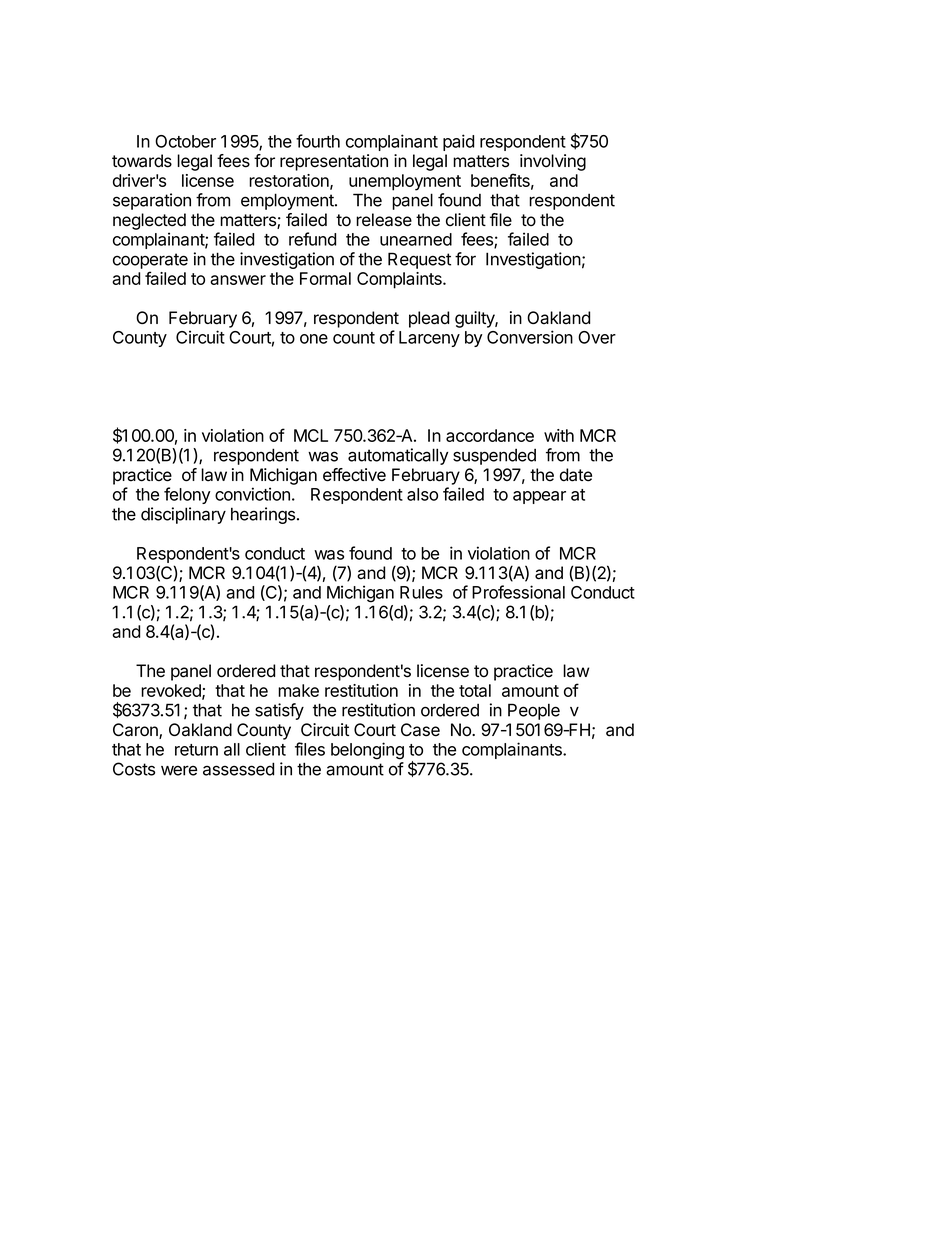 This page has height=1233, width=952. Describe the element at coordinates (559, 435) in the page. I see `with` at that location.
